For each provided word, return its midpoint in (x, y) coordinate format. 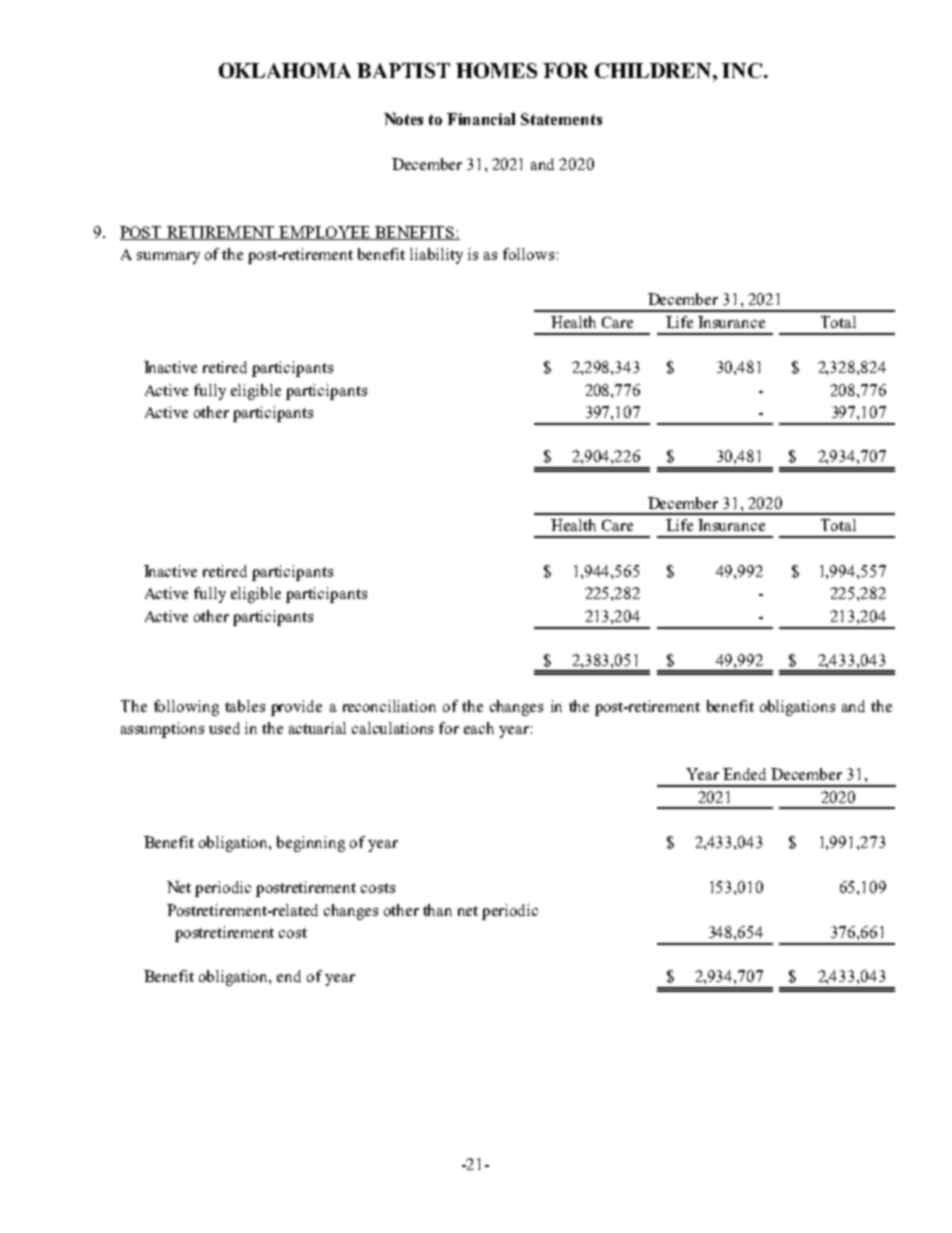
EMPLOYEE (325, 233)
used (224, 728)
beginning (311, 844)
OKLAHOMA (285, 70)
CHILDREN (654, 70)
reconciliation (389, 706)
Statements (561, 119)
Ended (744, 774)
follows (528, 254)
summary (168, 258)
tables (245, 706)
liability (436, 256)
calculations (392, 728)
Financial (481, 119)
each (479, 728)
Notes (403, 119)
